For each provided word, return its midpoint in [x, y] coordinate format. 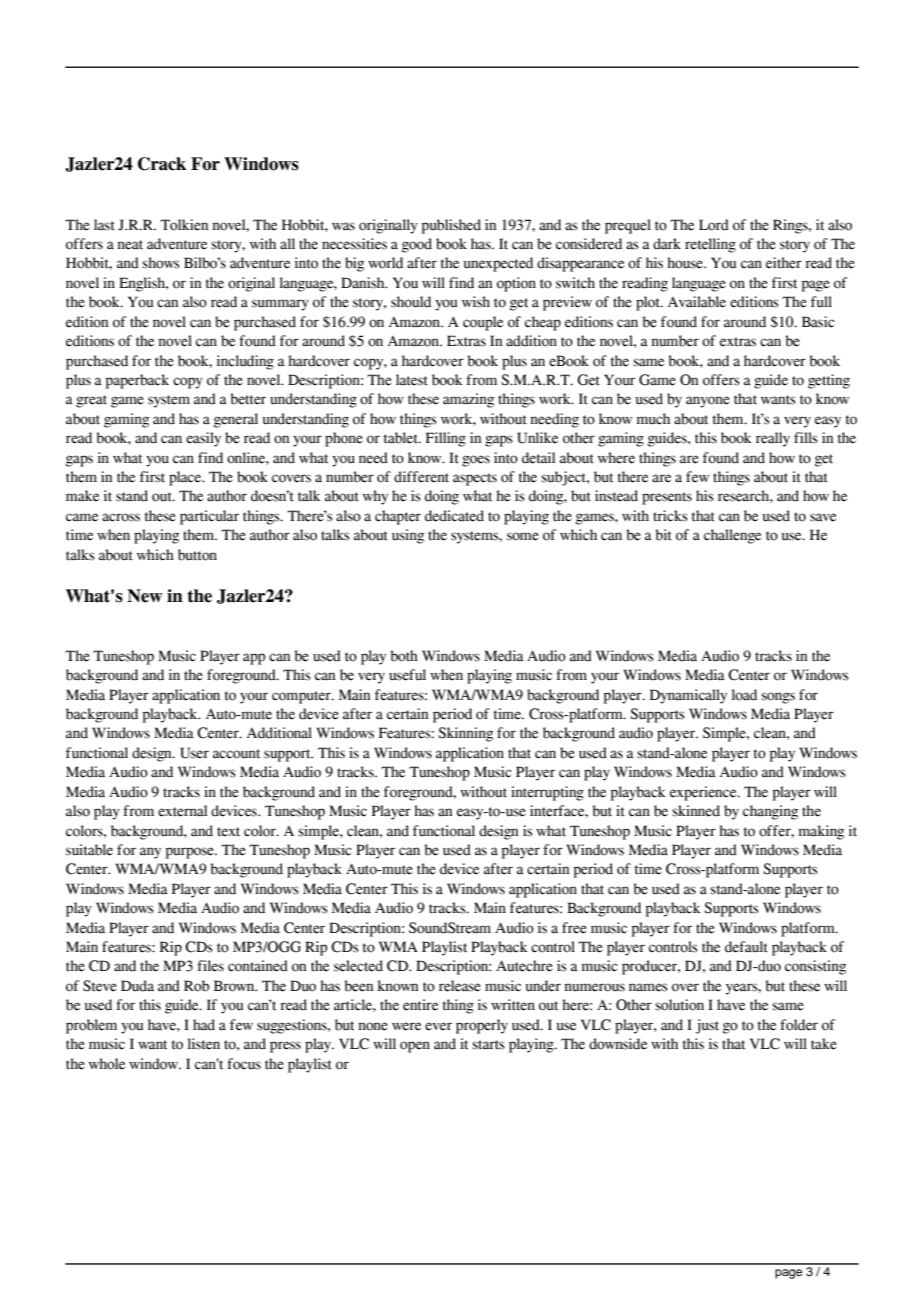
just [707, 1026]
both [404, 656]
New [145, 596]
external [182, 811]
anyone [708, 402]
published [451, 226]
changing [770, 812]
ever [438, 1026]
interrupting [547, 793]
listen [204, 1044]
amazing [468, 400]
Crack [162, 164]
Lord [714, 225]
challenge [732, 536]
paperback [137, 381]
